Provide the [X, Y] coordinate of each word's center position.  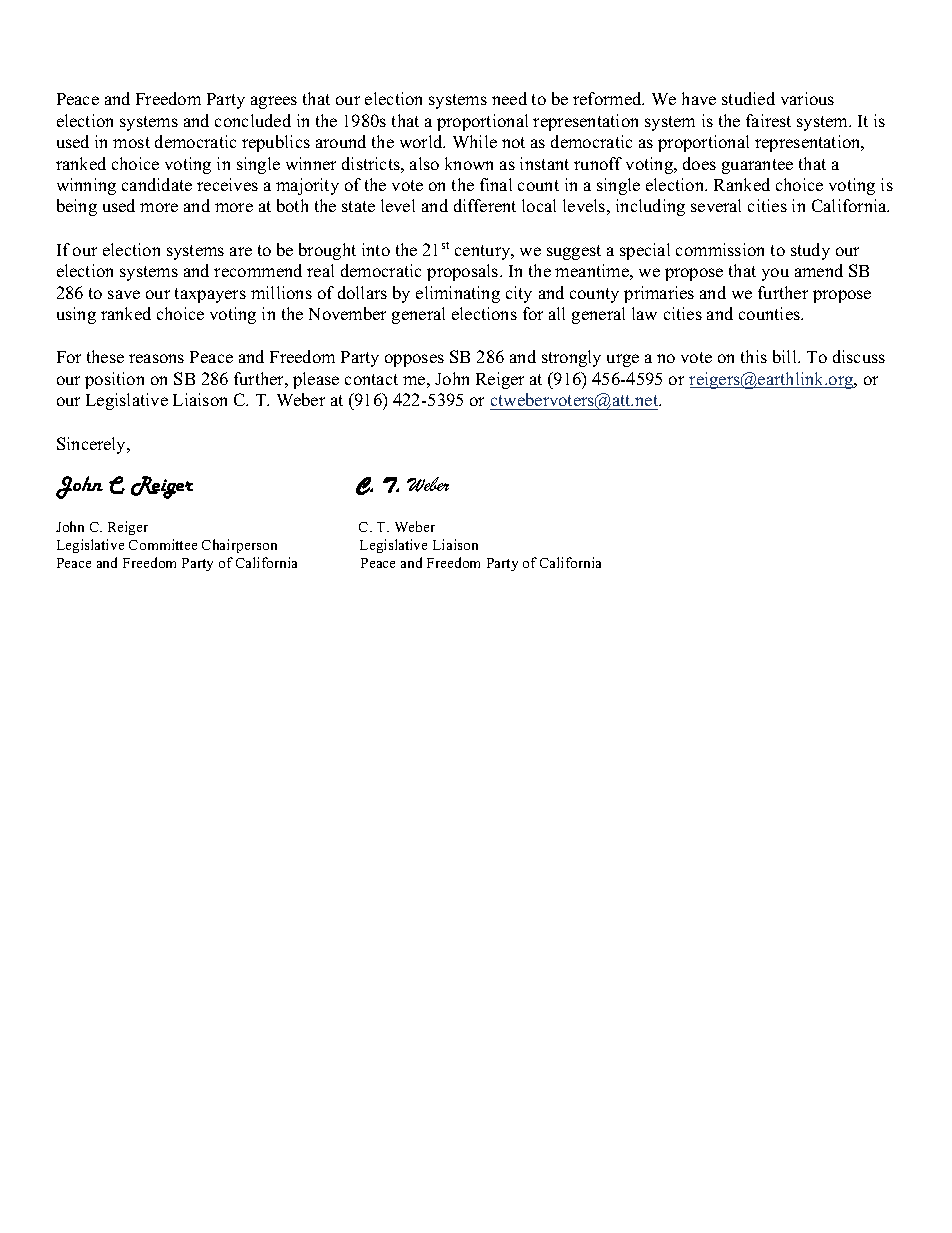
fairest [768, 120]
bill [786, 356]
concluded [253, 120]
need [509, 98]
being [77, 207]
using [76, 315]
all [557, 313]
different [485, 205]
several [716, 205]
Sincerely [93, 445]
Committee [163, 544]
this [754, 356]
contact [371, 379]
